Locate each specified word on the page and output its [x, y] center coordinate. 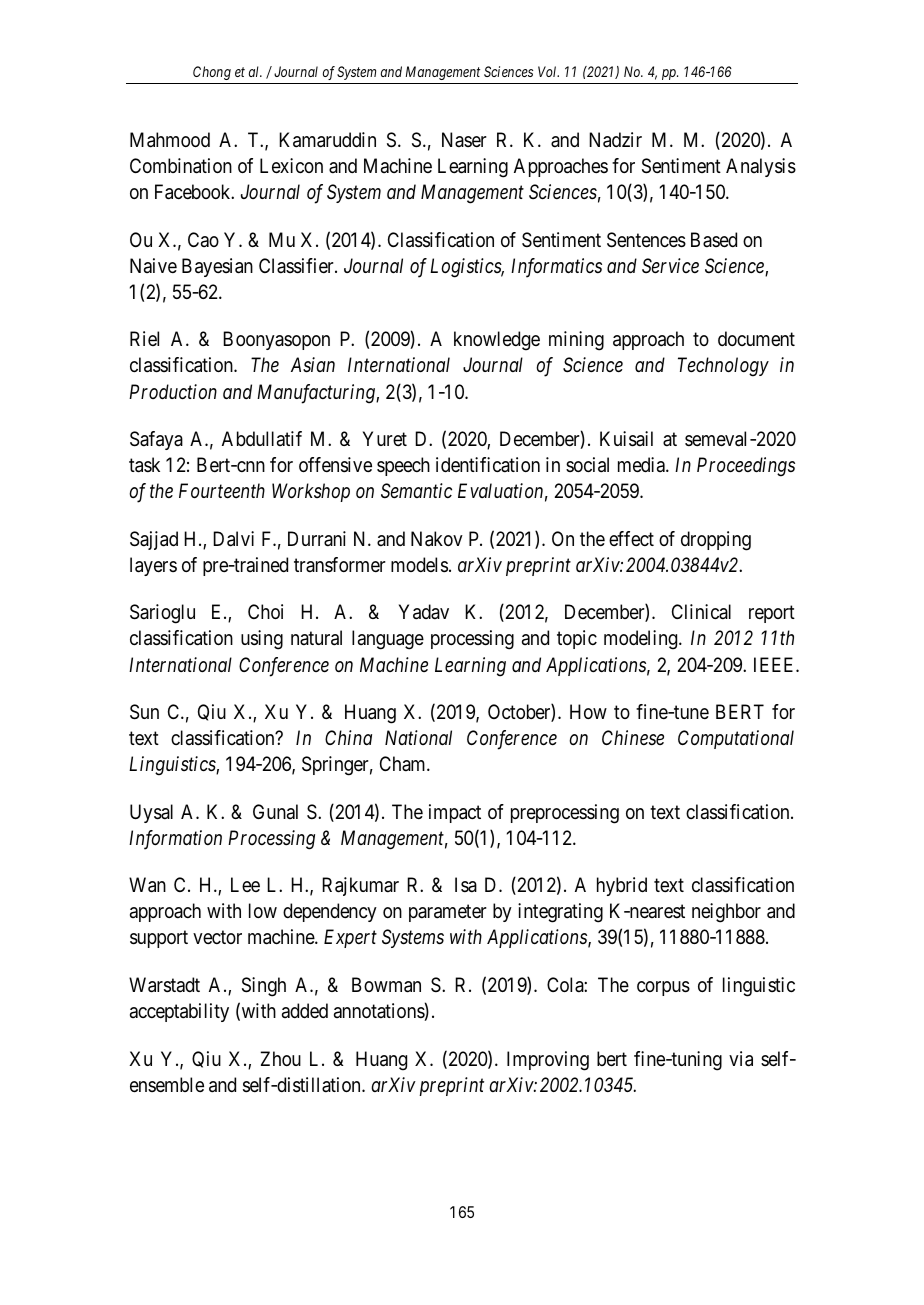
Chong [212, 73]
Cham [404, 764]
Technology [723, 367]
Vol [548, 71]
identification [488, 465]
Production [173, 391]
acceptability [179, 1012]
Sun [144, 712]
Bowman [386, 985]
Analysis [761, 167]
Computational [736, 739]
